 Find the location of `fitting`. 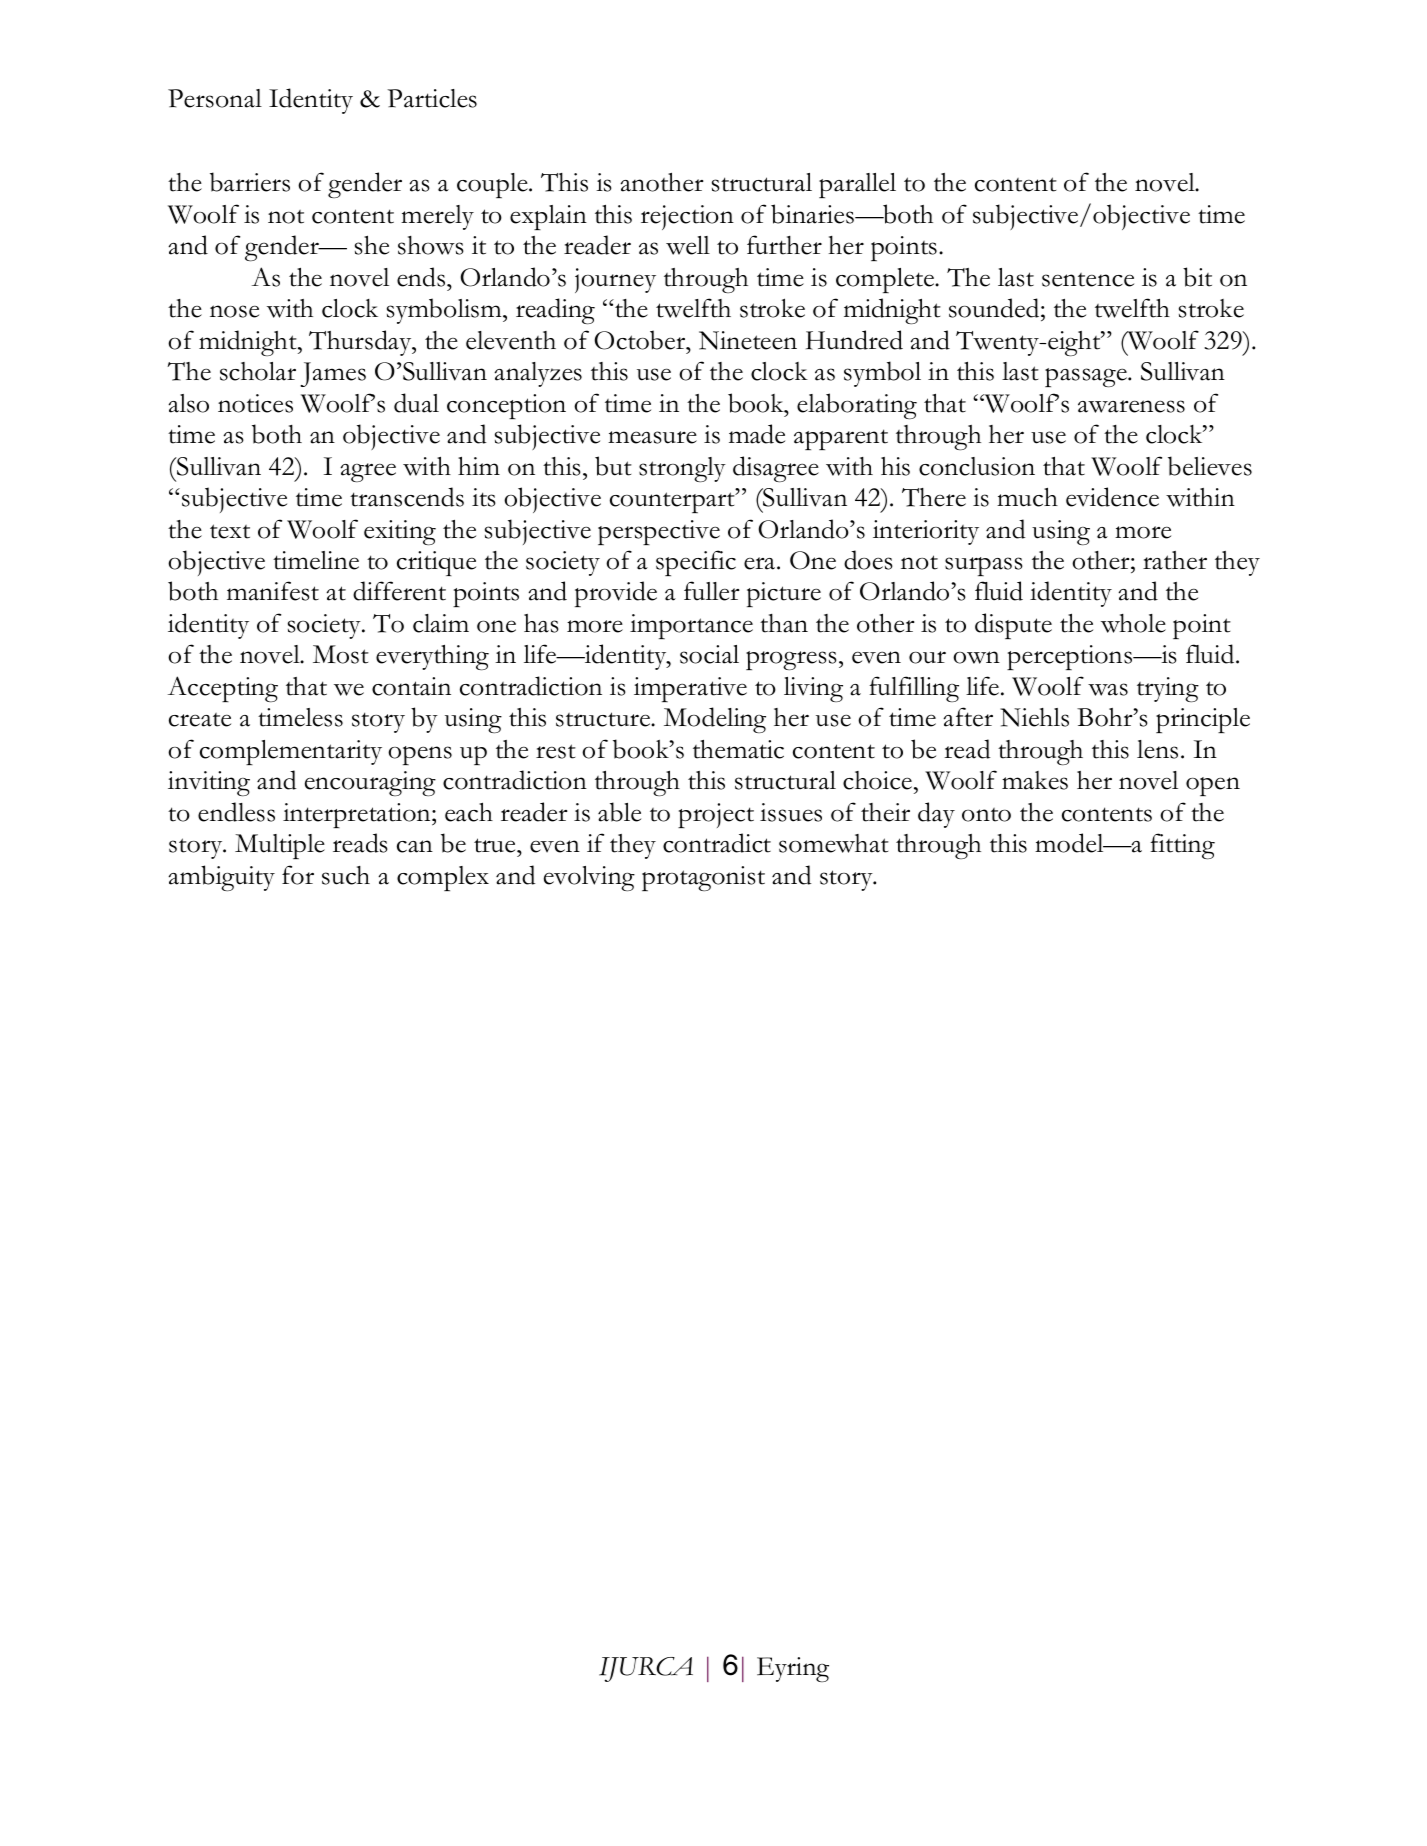

fitting is located at coordinates (1182, 846).
